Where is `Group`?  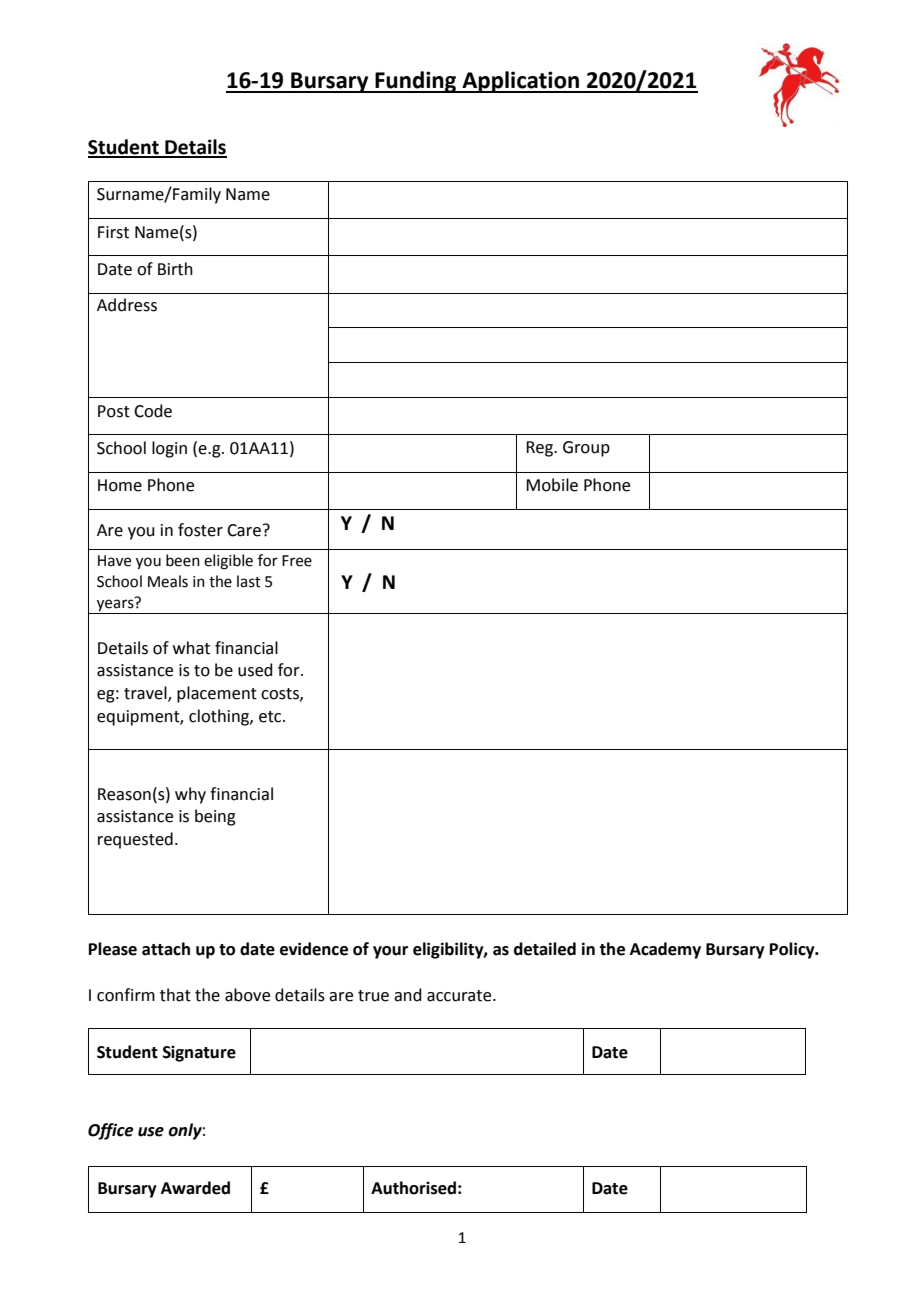
Group is located at coordinates (586, 449).
